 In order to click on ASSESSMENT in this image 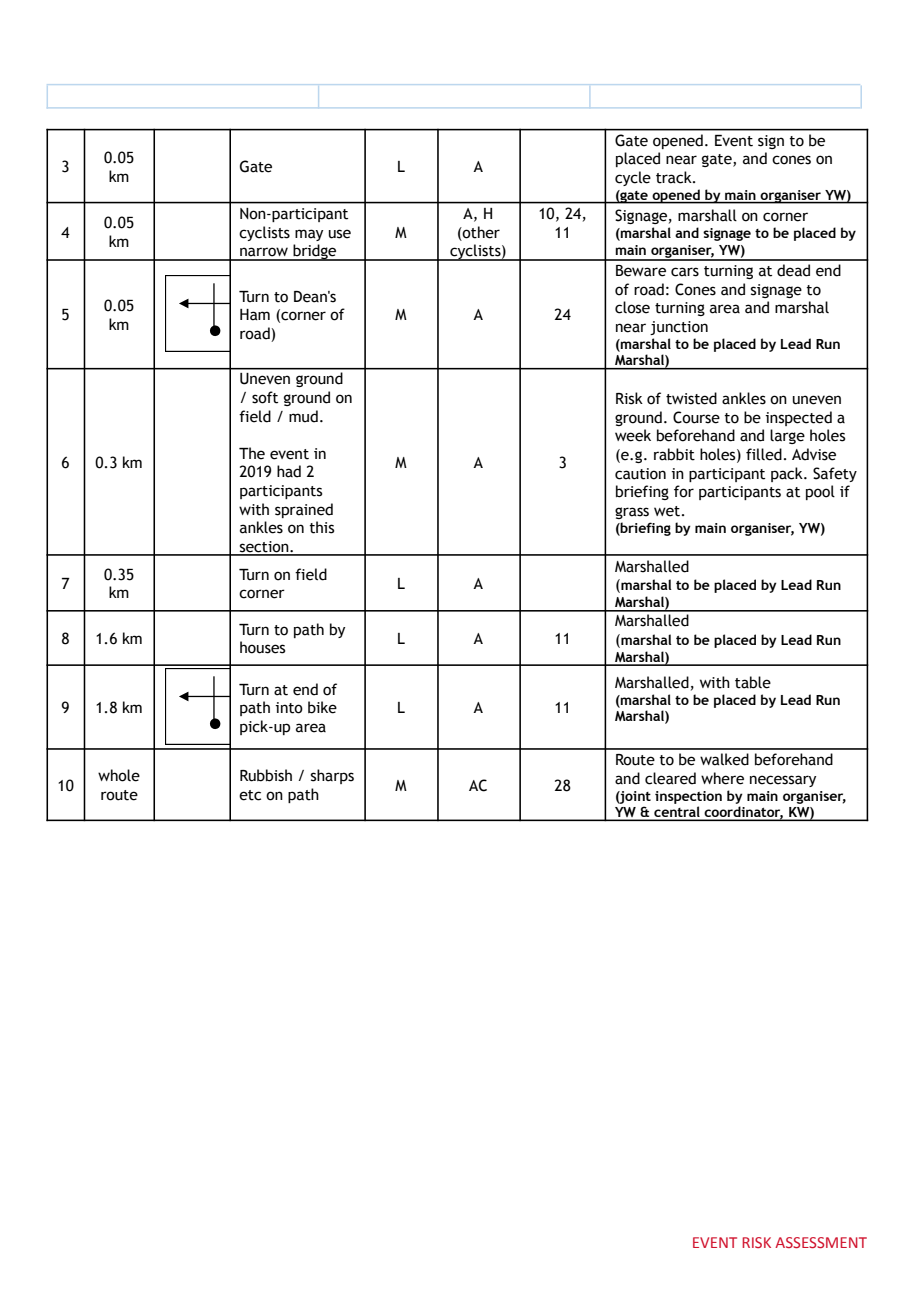, I will do `click(821, 1242)`.
